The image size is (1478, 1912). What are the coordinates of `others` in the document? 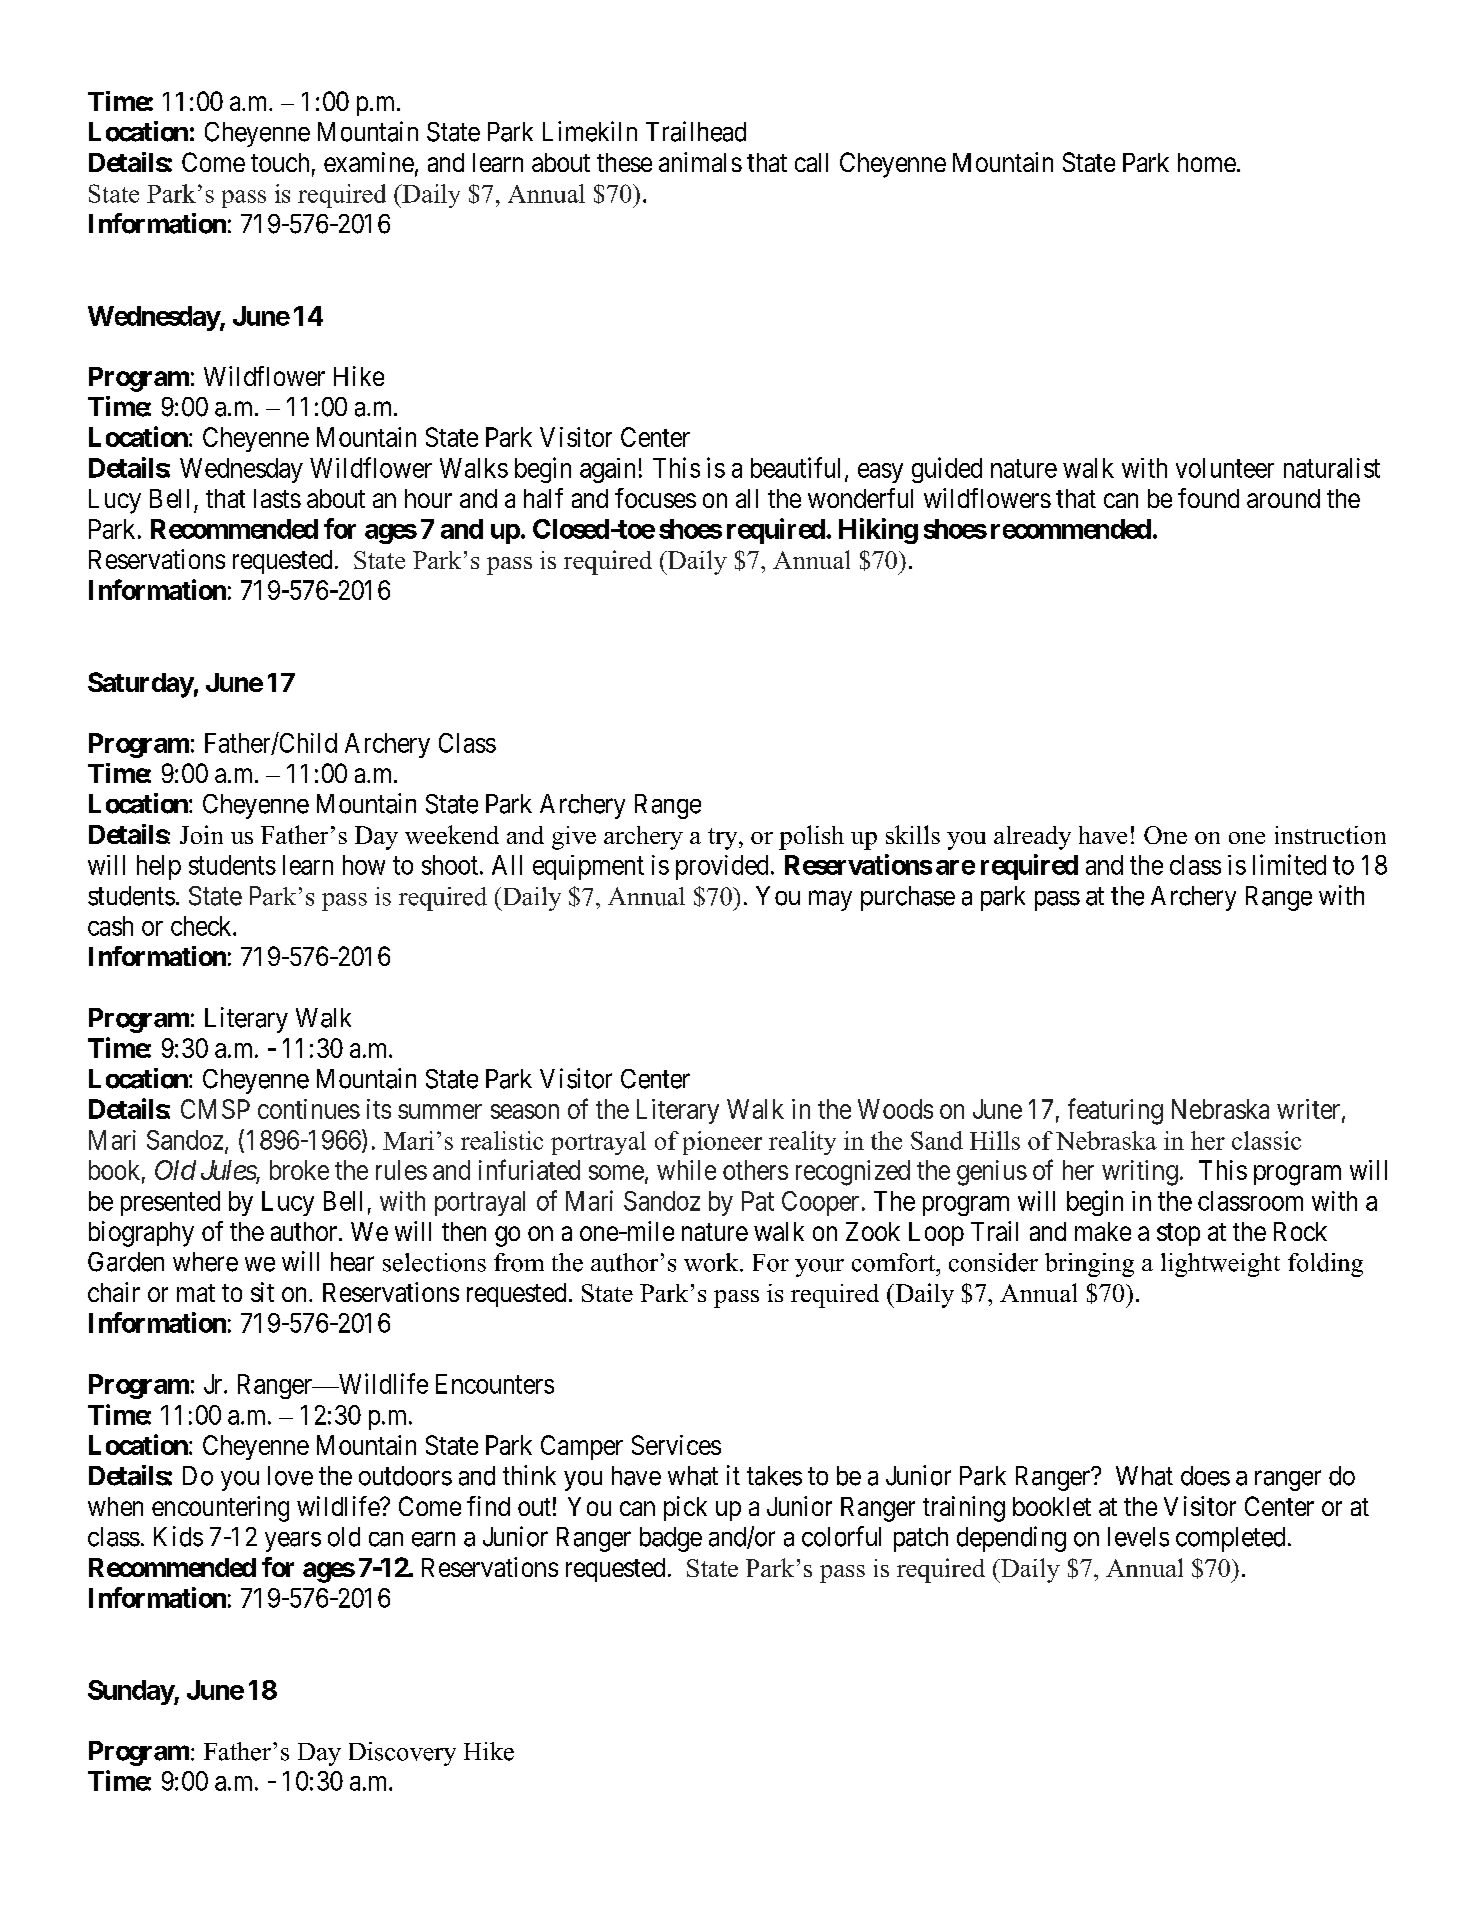 It's located at (755, 1170).
